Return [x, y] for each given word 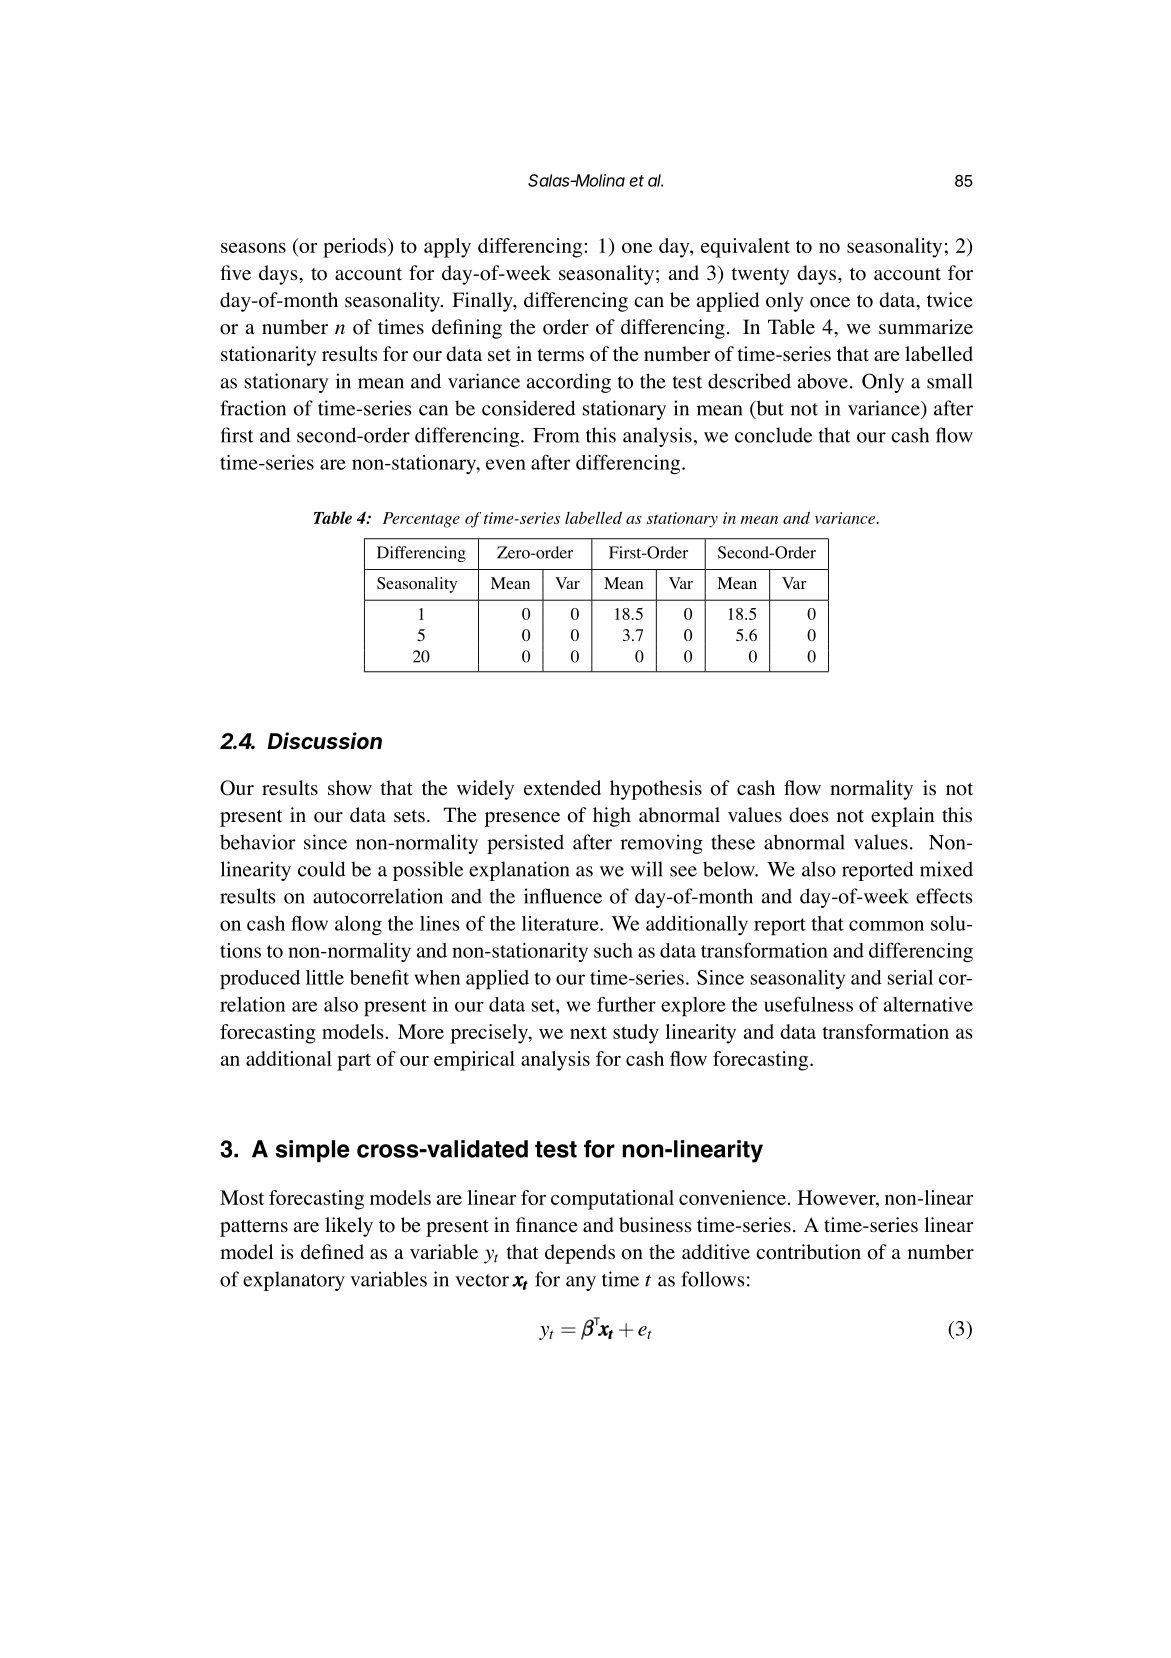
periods [356, 248]
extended [562, 788]
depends [580, 1254]
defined [332, 1252]
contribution [808, 1252]
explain [902, 817]
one [637, 248]
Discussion [324, 741]
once [830, 302]
